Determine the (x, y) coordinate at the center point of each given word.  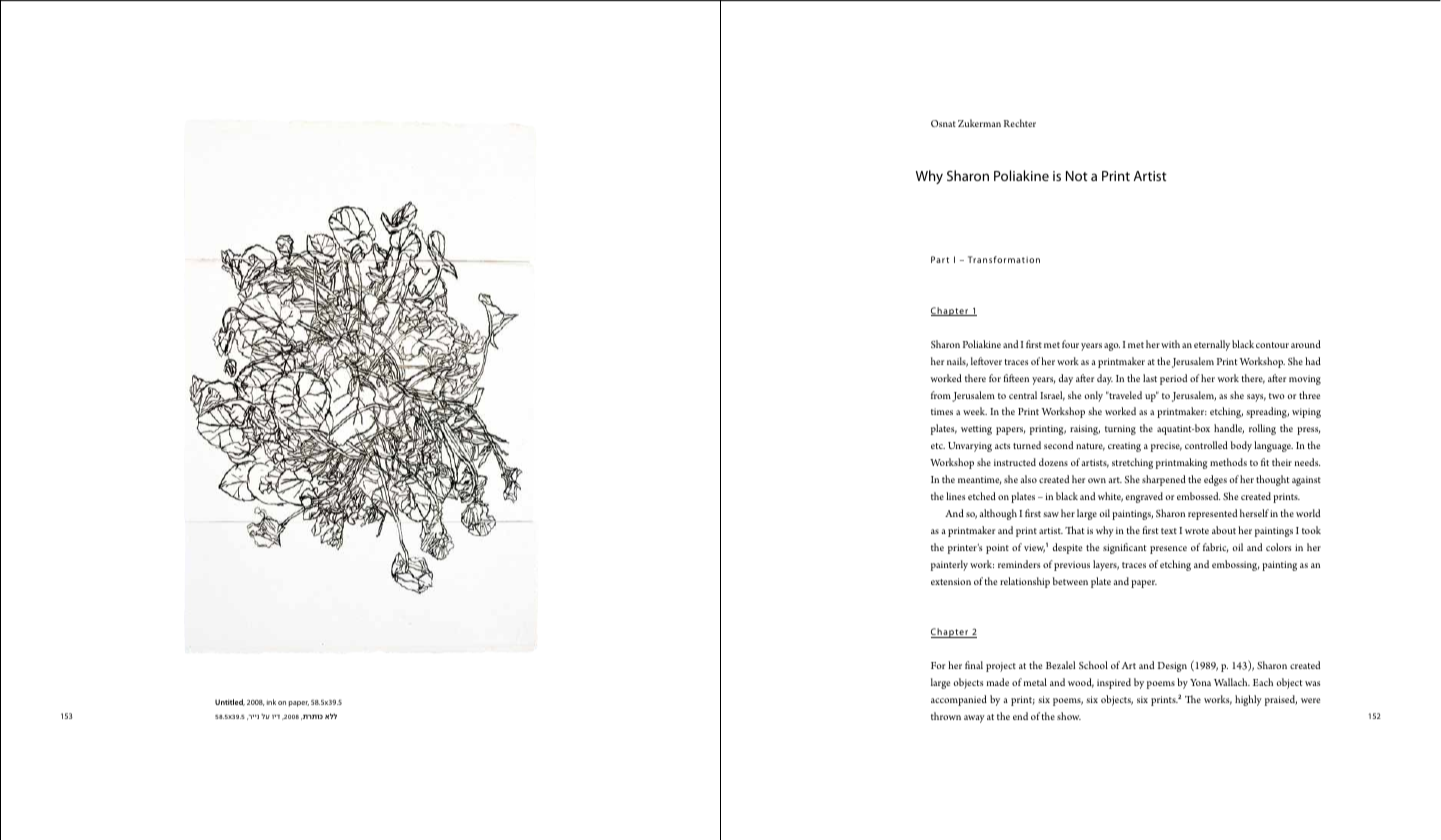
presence (1168, 550)
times (942, 411)
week (975, 411)
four (1070, 344)
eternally (1212, 345)
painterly (949, 565)
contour (1272, 345)
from (941, 395)
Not (1077, 176)
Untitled (230, 702)
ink (271, 702)
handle (1229, 429)
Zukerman (979, 123)
